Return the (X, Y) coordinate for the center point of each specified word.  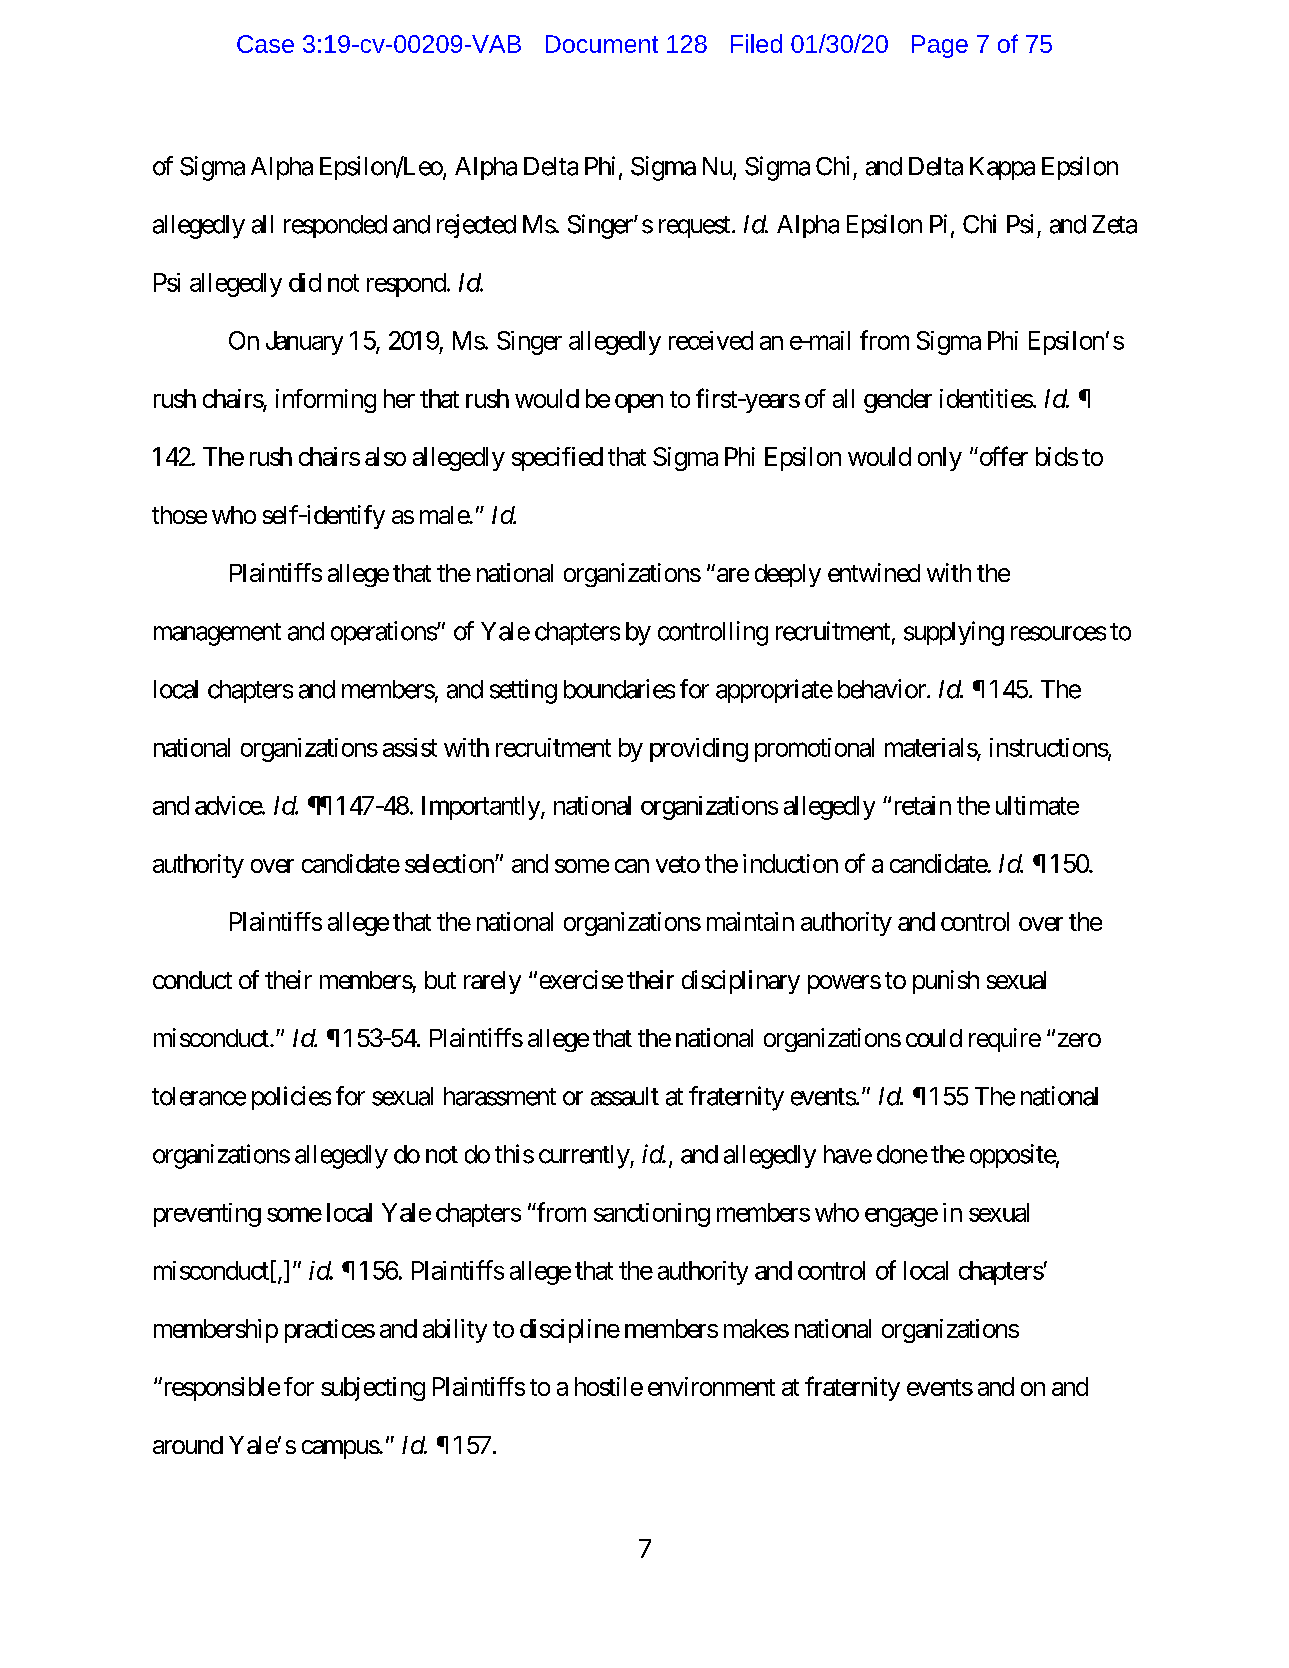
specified (557, 459)
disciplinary (741, 982)
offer (1002, 456)
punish (946, 982)
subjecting (373, 1389)
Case (265, 44)
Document (602, 44)
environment (711, 1386)
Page (940, 46)
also (385, 456)
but (440, 980)
